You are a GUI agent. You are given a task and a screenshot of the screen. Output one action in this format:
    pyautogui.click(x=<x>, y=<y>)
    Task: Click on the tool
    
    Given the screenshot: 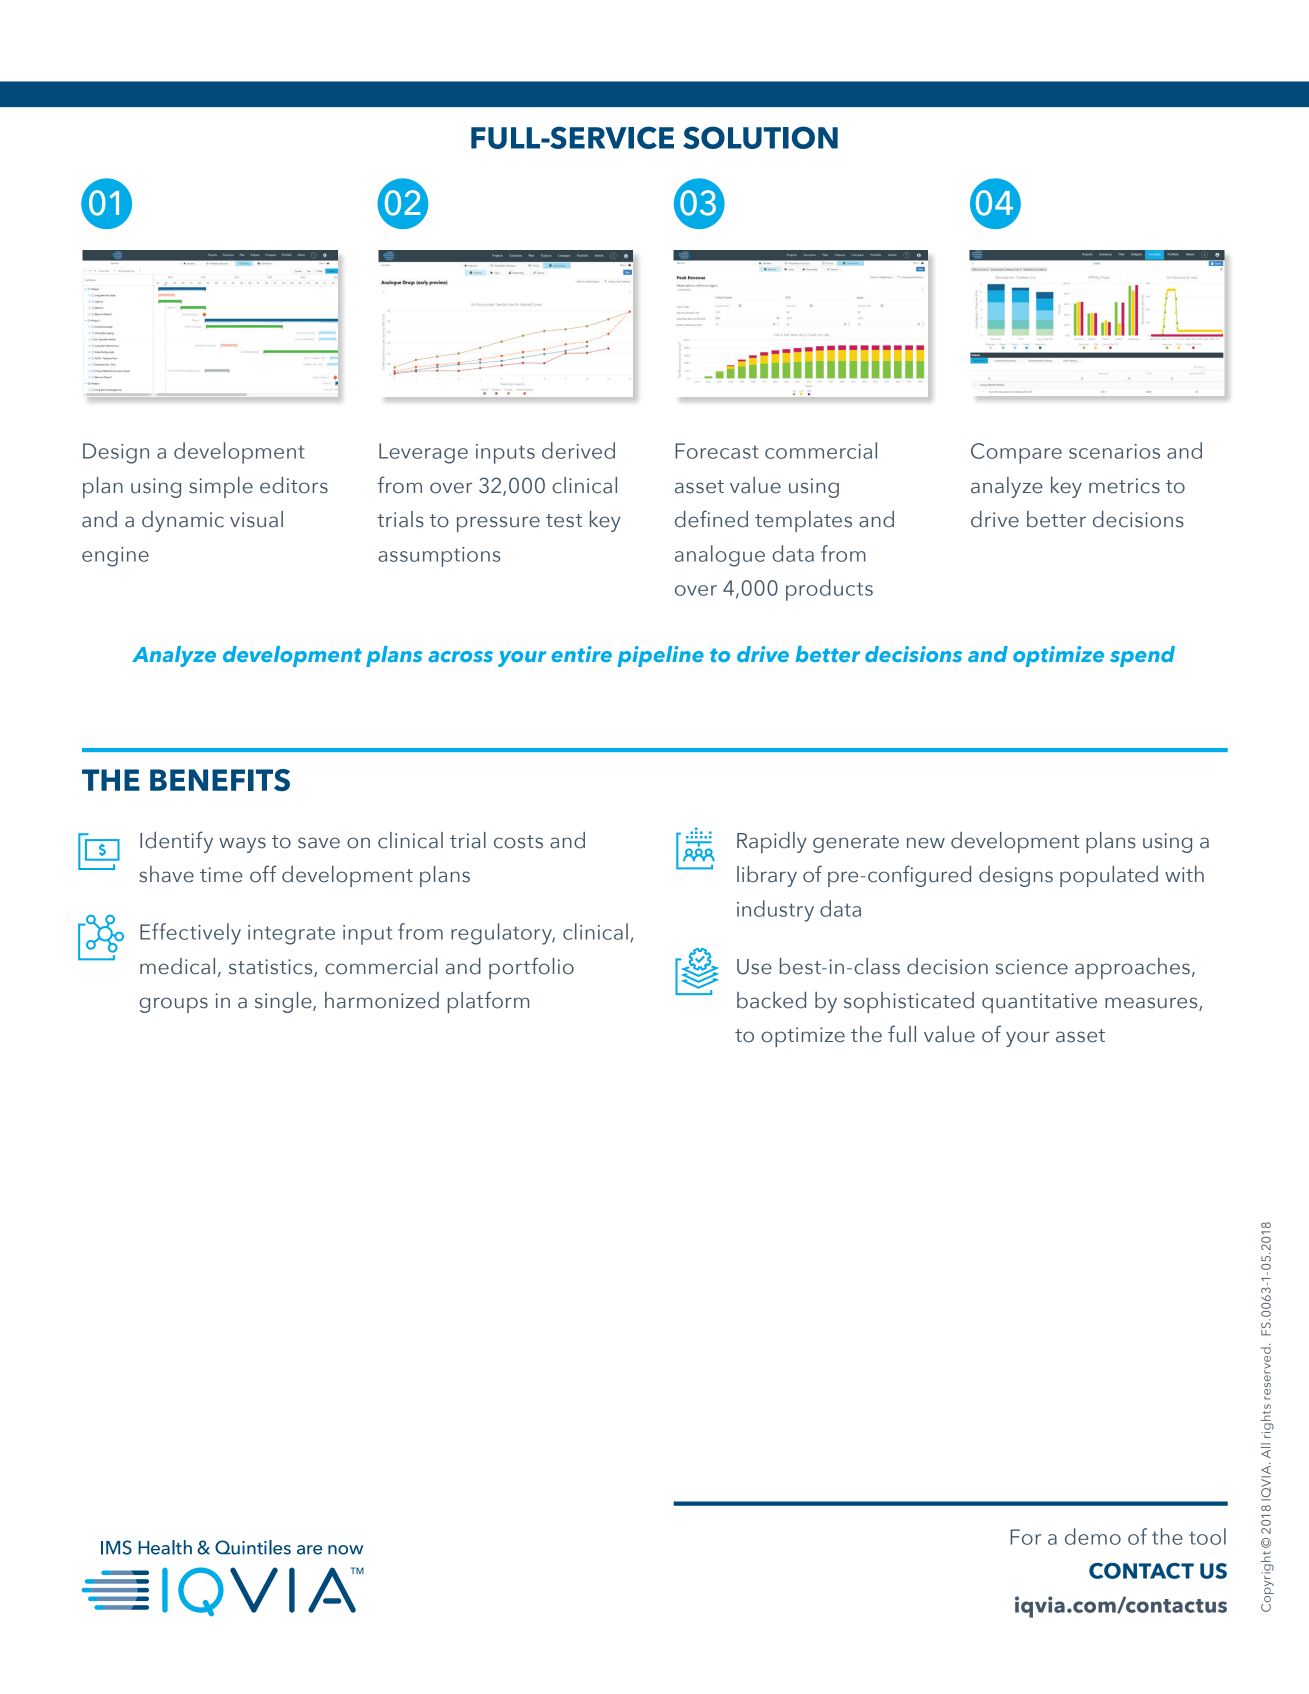 What is the action you would take?
    pyautogui.click(x=1207, y=1536)
